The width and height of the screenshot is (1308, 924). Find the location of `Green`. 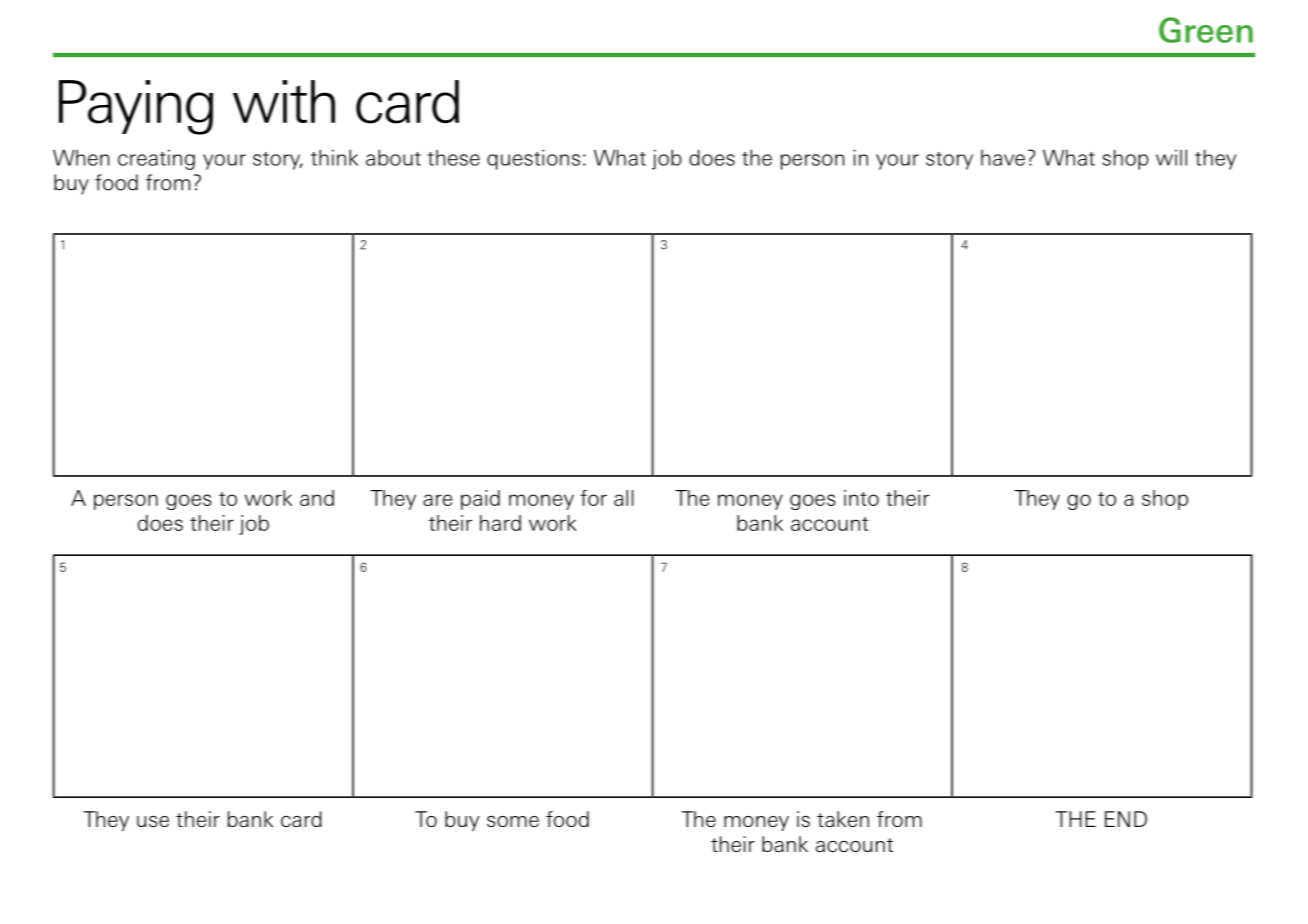

Green is located at coordinates (1206, 30).
